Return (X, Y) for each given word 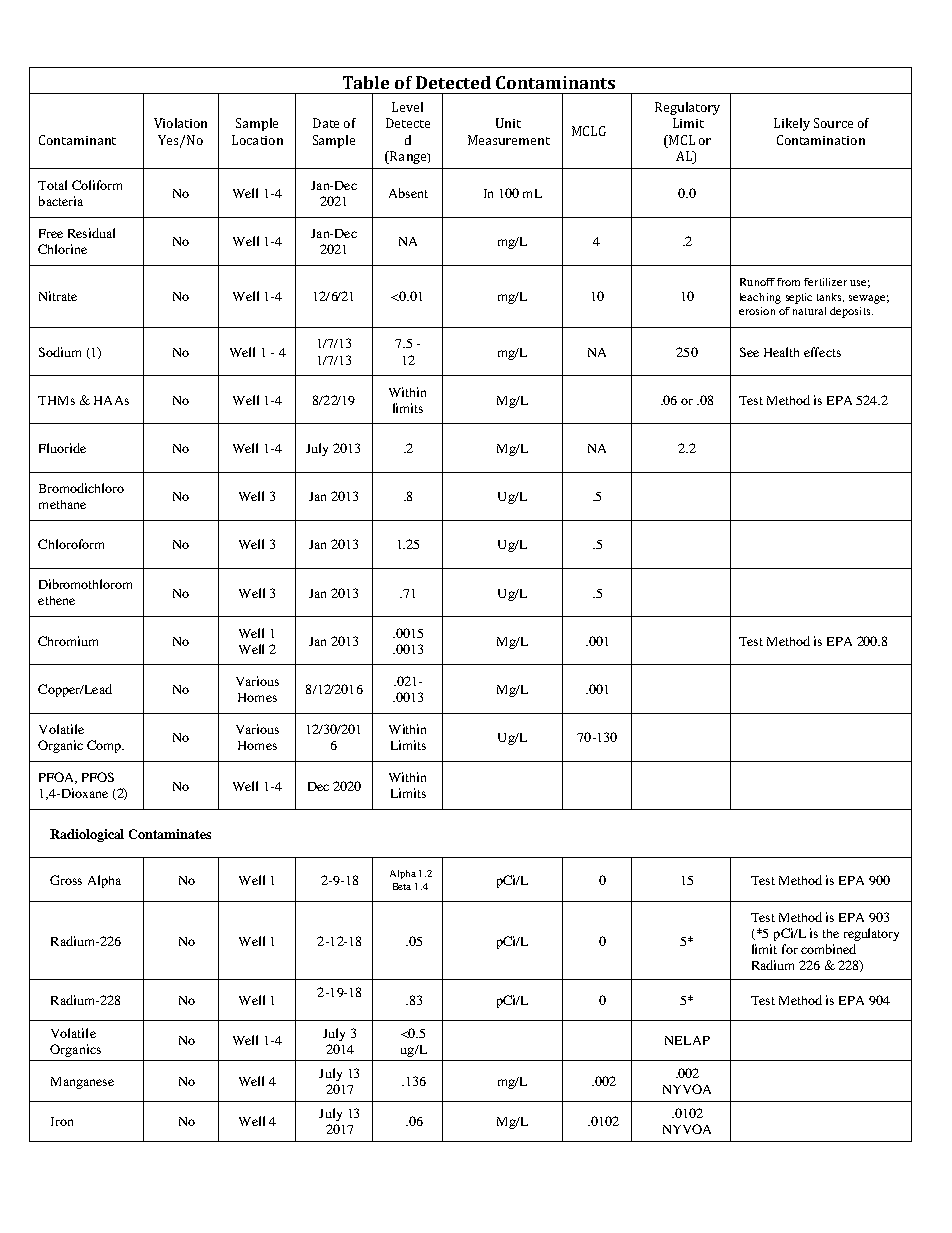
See (749, 352)
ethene (56, 600)
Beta (402, 886)
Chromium (68, 641)
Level (407, 107)
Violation (180, 123)
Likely (792, 124)
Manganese (82, 1083)
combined (828, 949)
